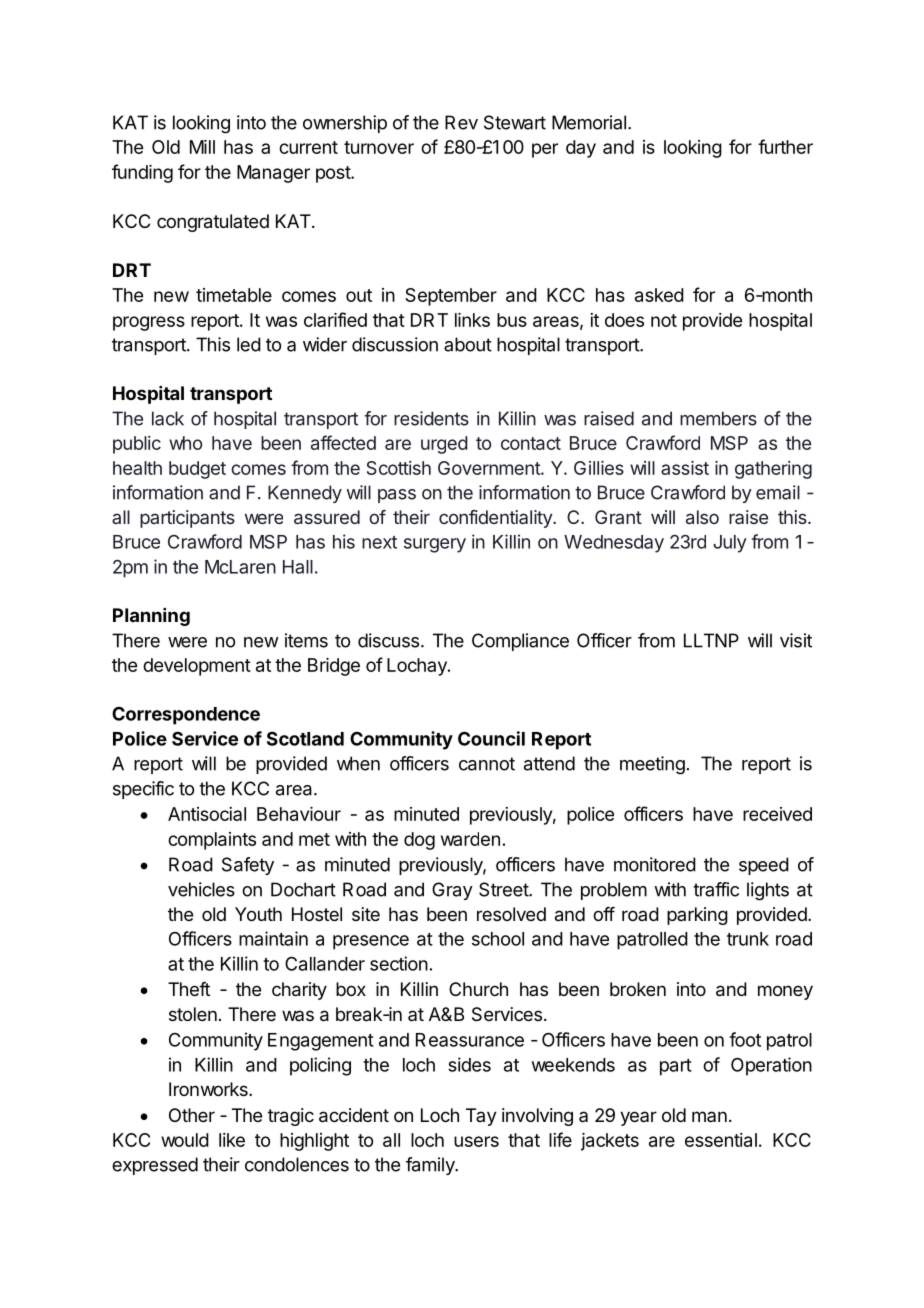 The width and height of the page is (924, 1308). Describe the element at coordinates (796, 640) in the page. I see `visit` at that location.
